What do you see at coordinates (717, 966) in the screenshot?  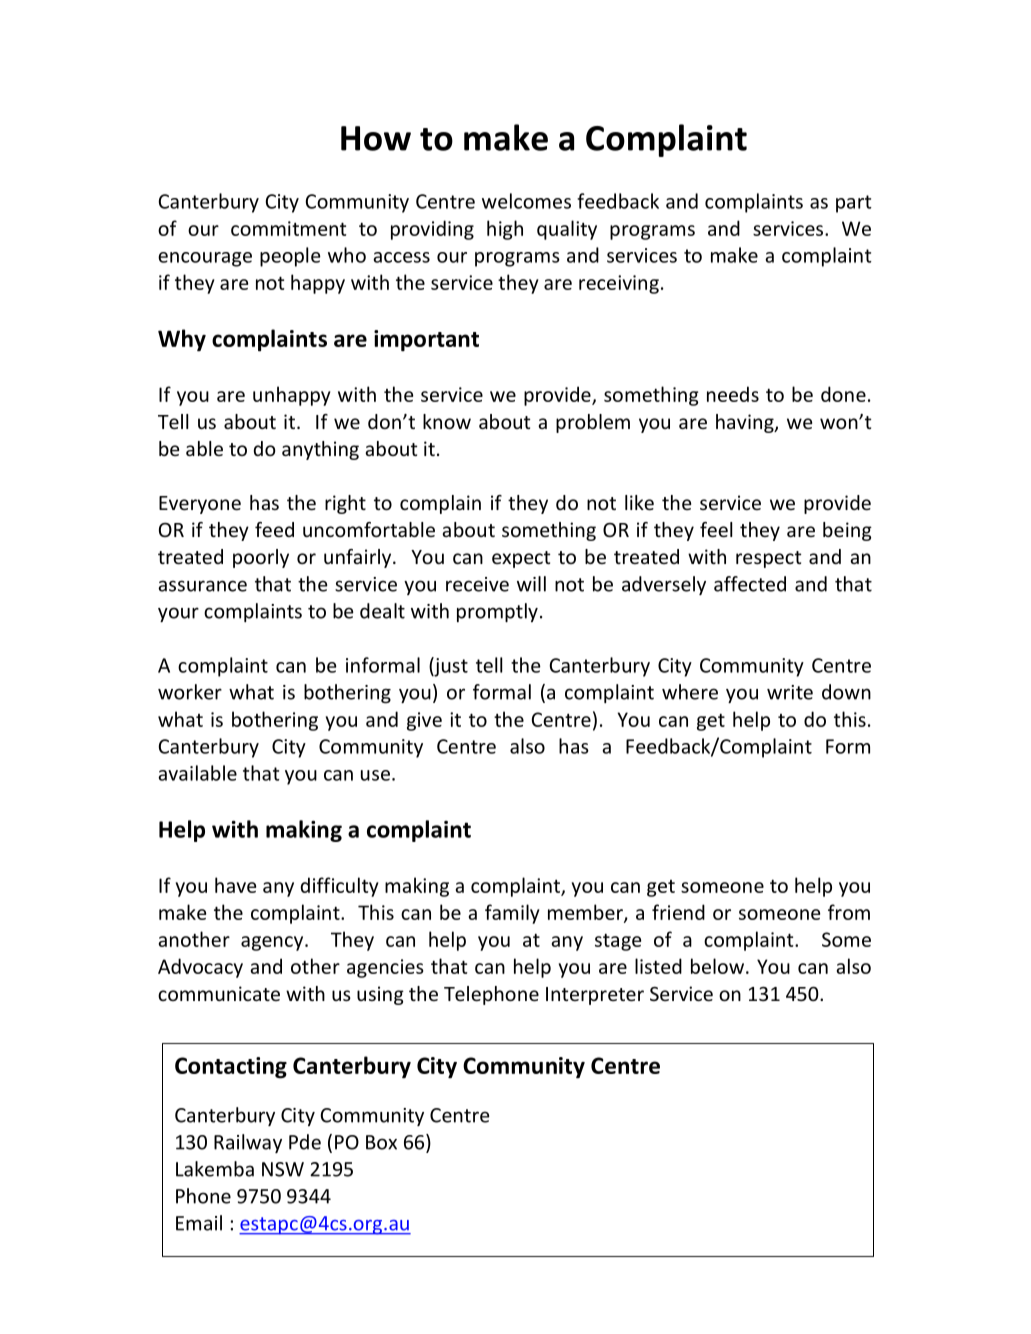 I see `below` at bounding box center [717, 966].
